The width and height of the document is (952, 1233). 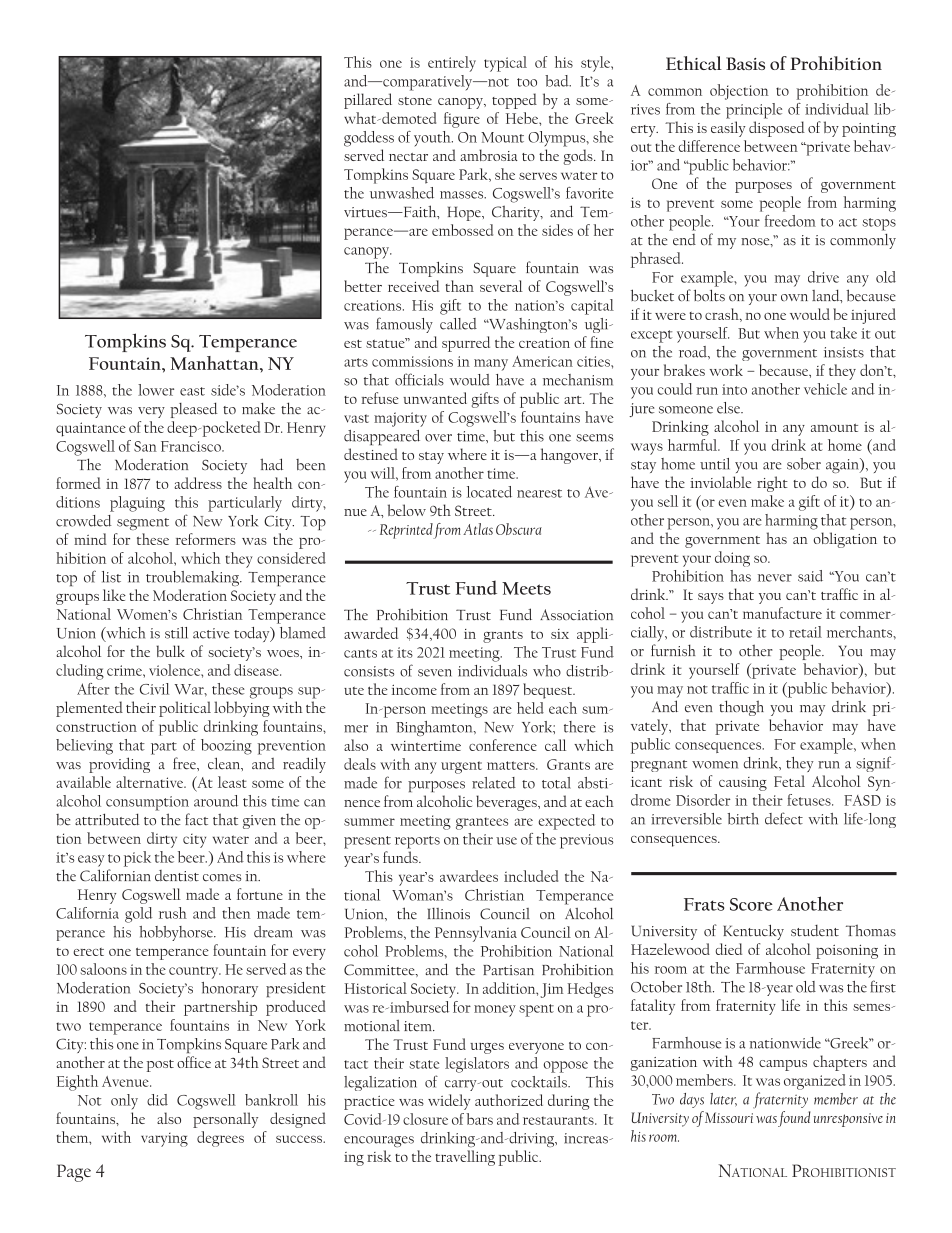 What do you see at coordinates (164, 1140) in the document?
I see `varying` at bounding box center [164, 1140].
